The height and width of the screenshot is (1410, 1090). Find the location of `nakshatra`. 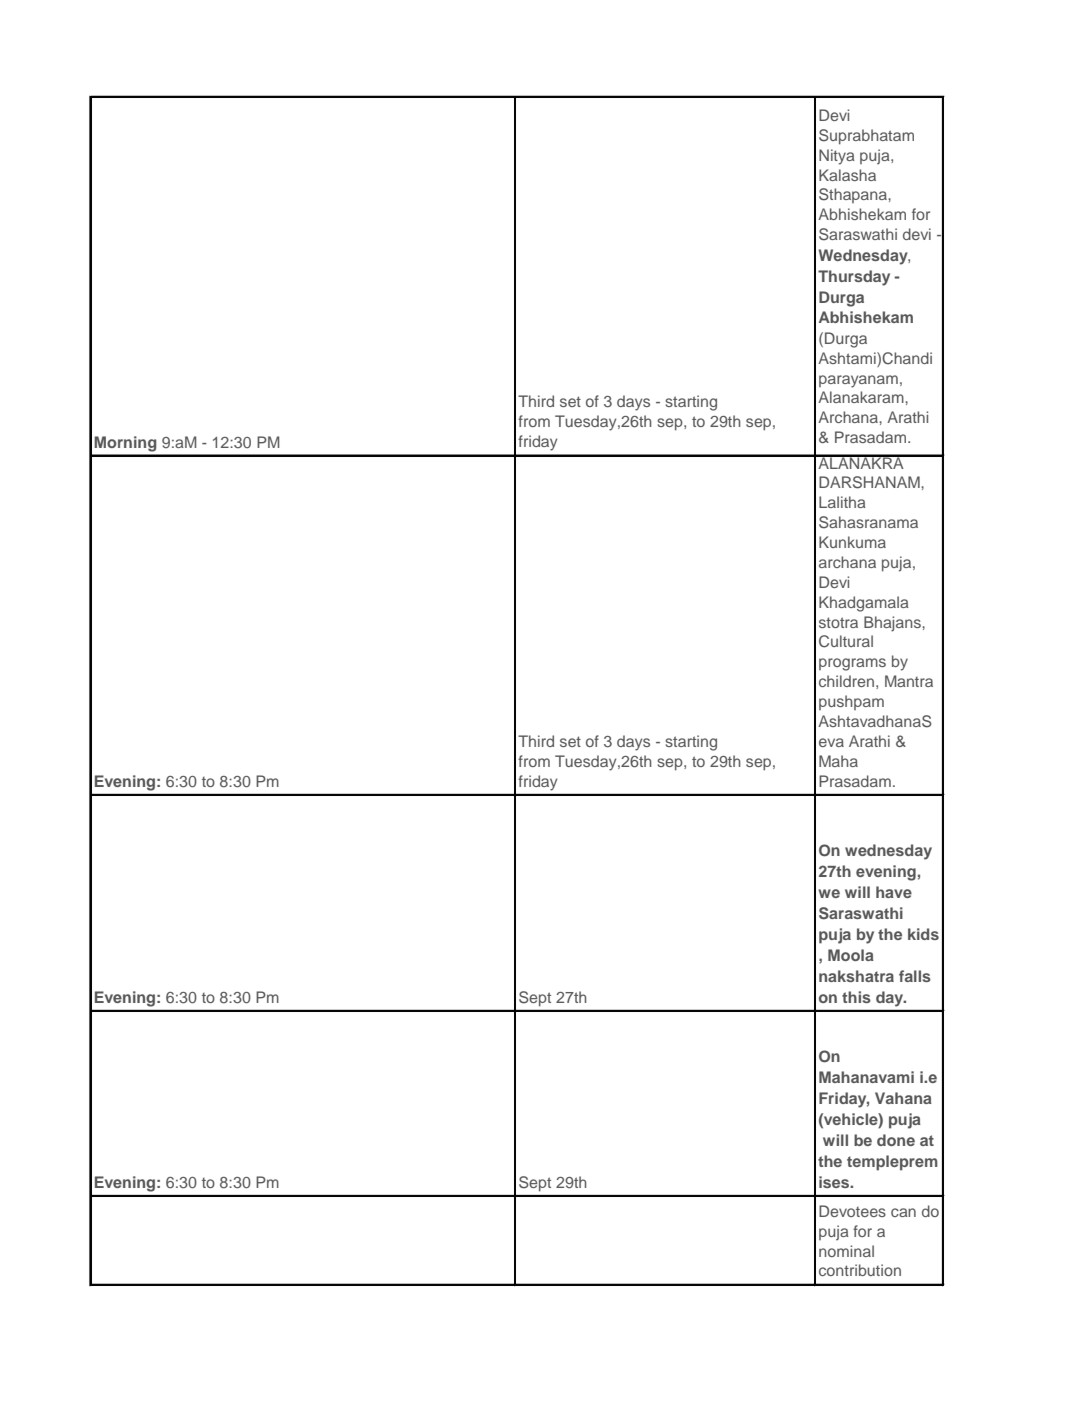

nakshatra is located at coordinates (856, 976).
